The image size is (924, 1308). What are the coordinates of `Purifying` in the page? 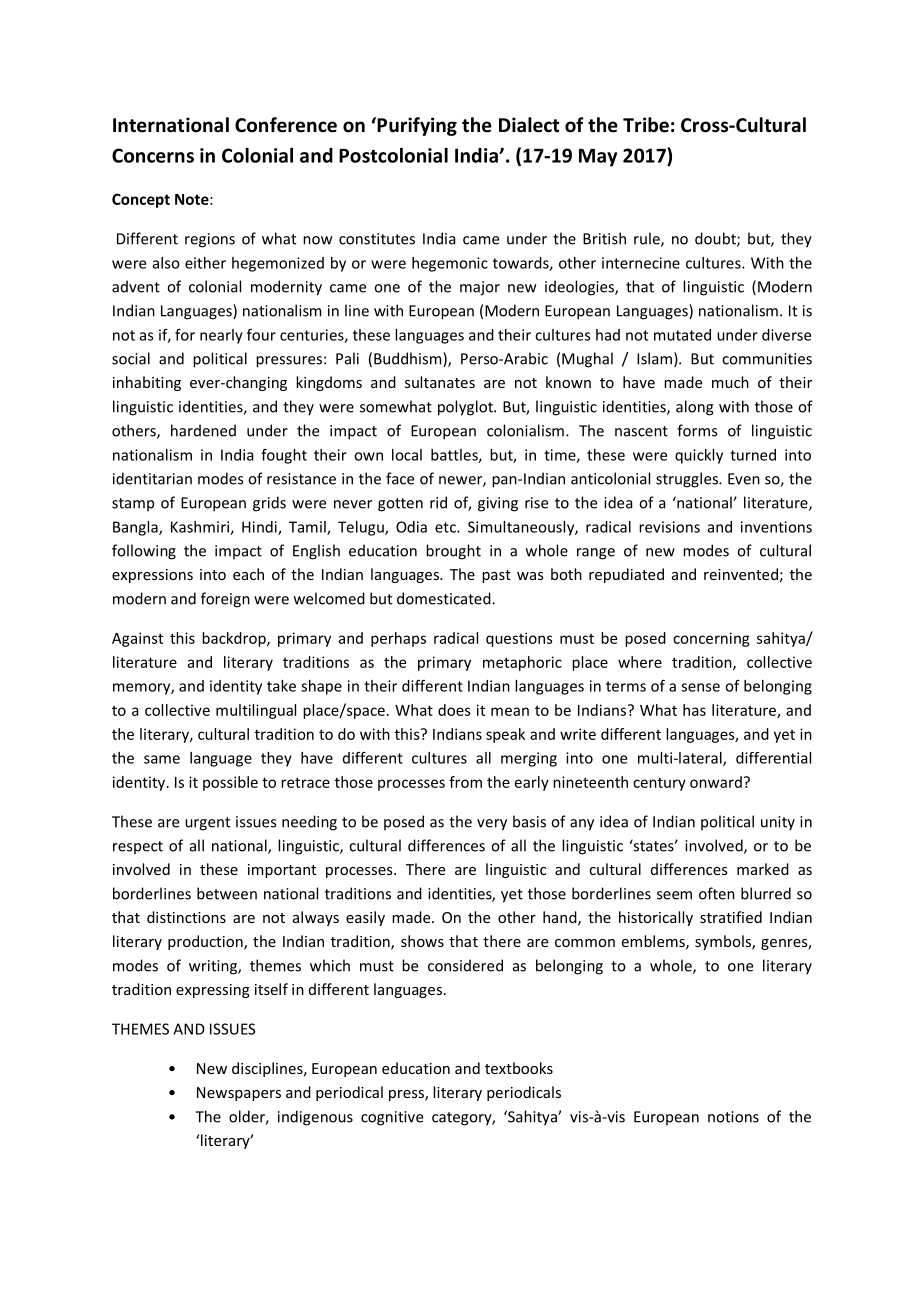 It's located at (416, 126).
